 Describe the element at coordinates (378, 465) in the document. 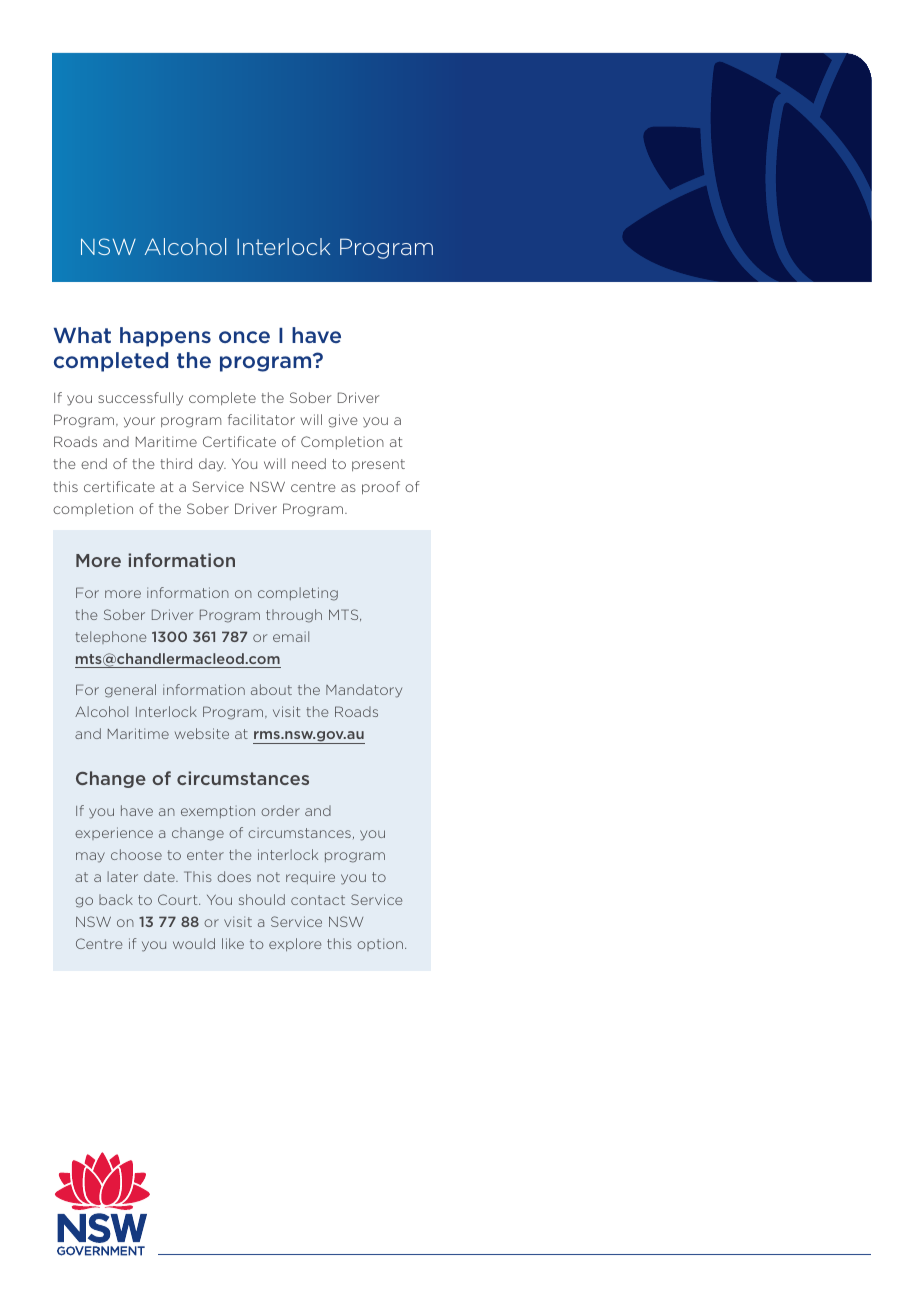

I see `present` at that location.
